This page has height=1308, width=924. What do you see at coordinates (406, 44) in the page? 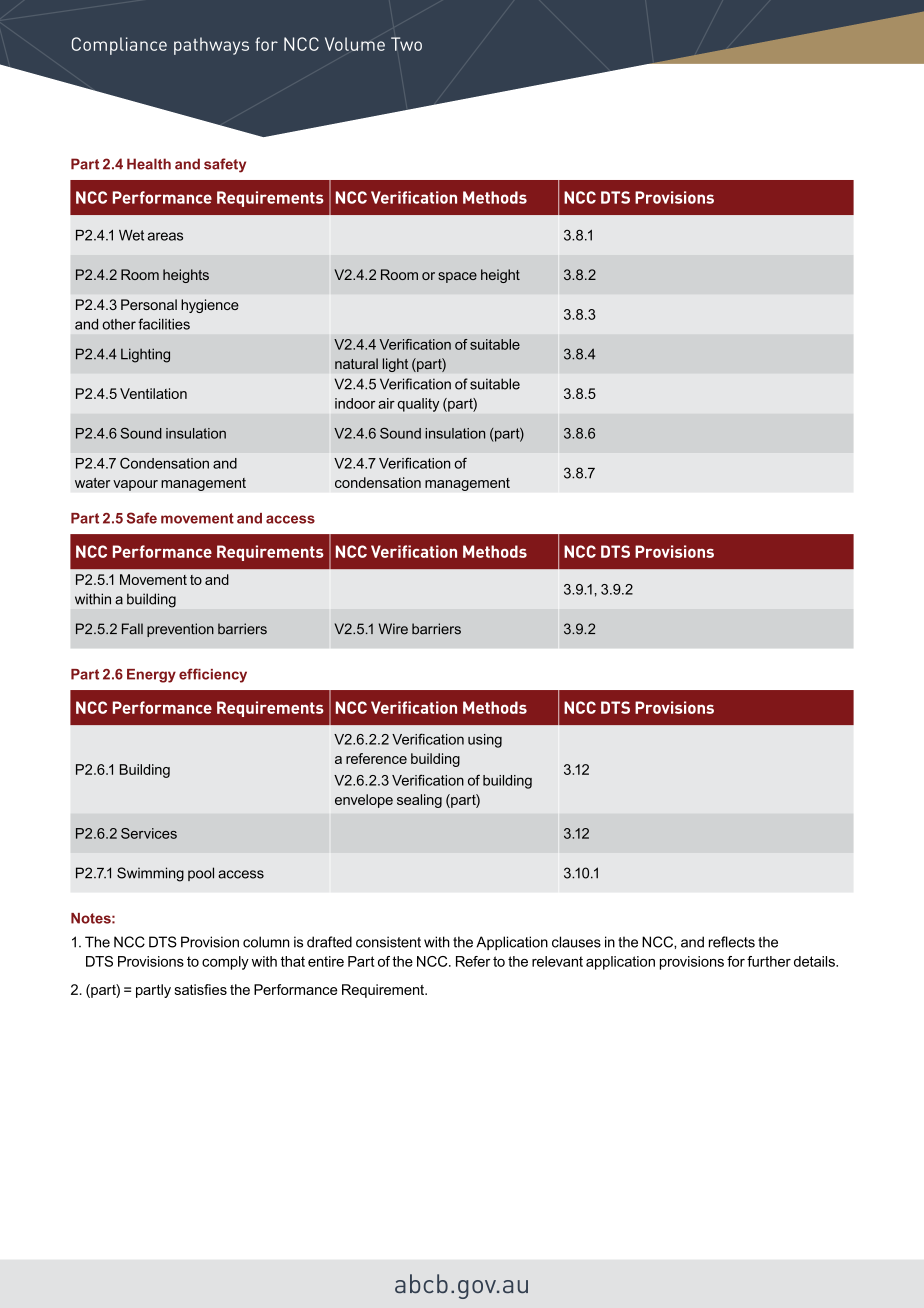
I see `Two` at bounding box center [406, 44].
